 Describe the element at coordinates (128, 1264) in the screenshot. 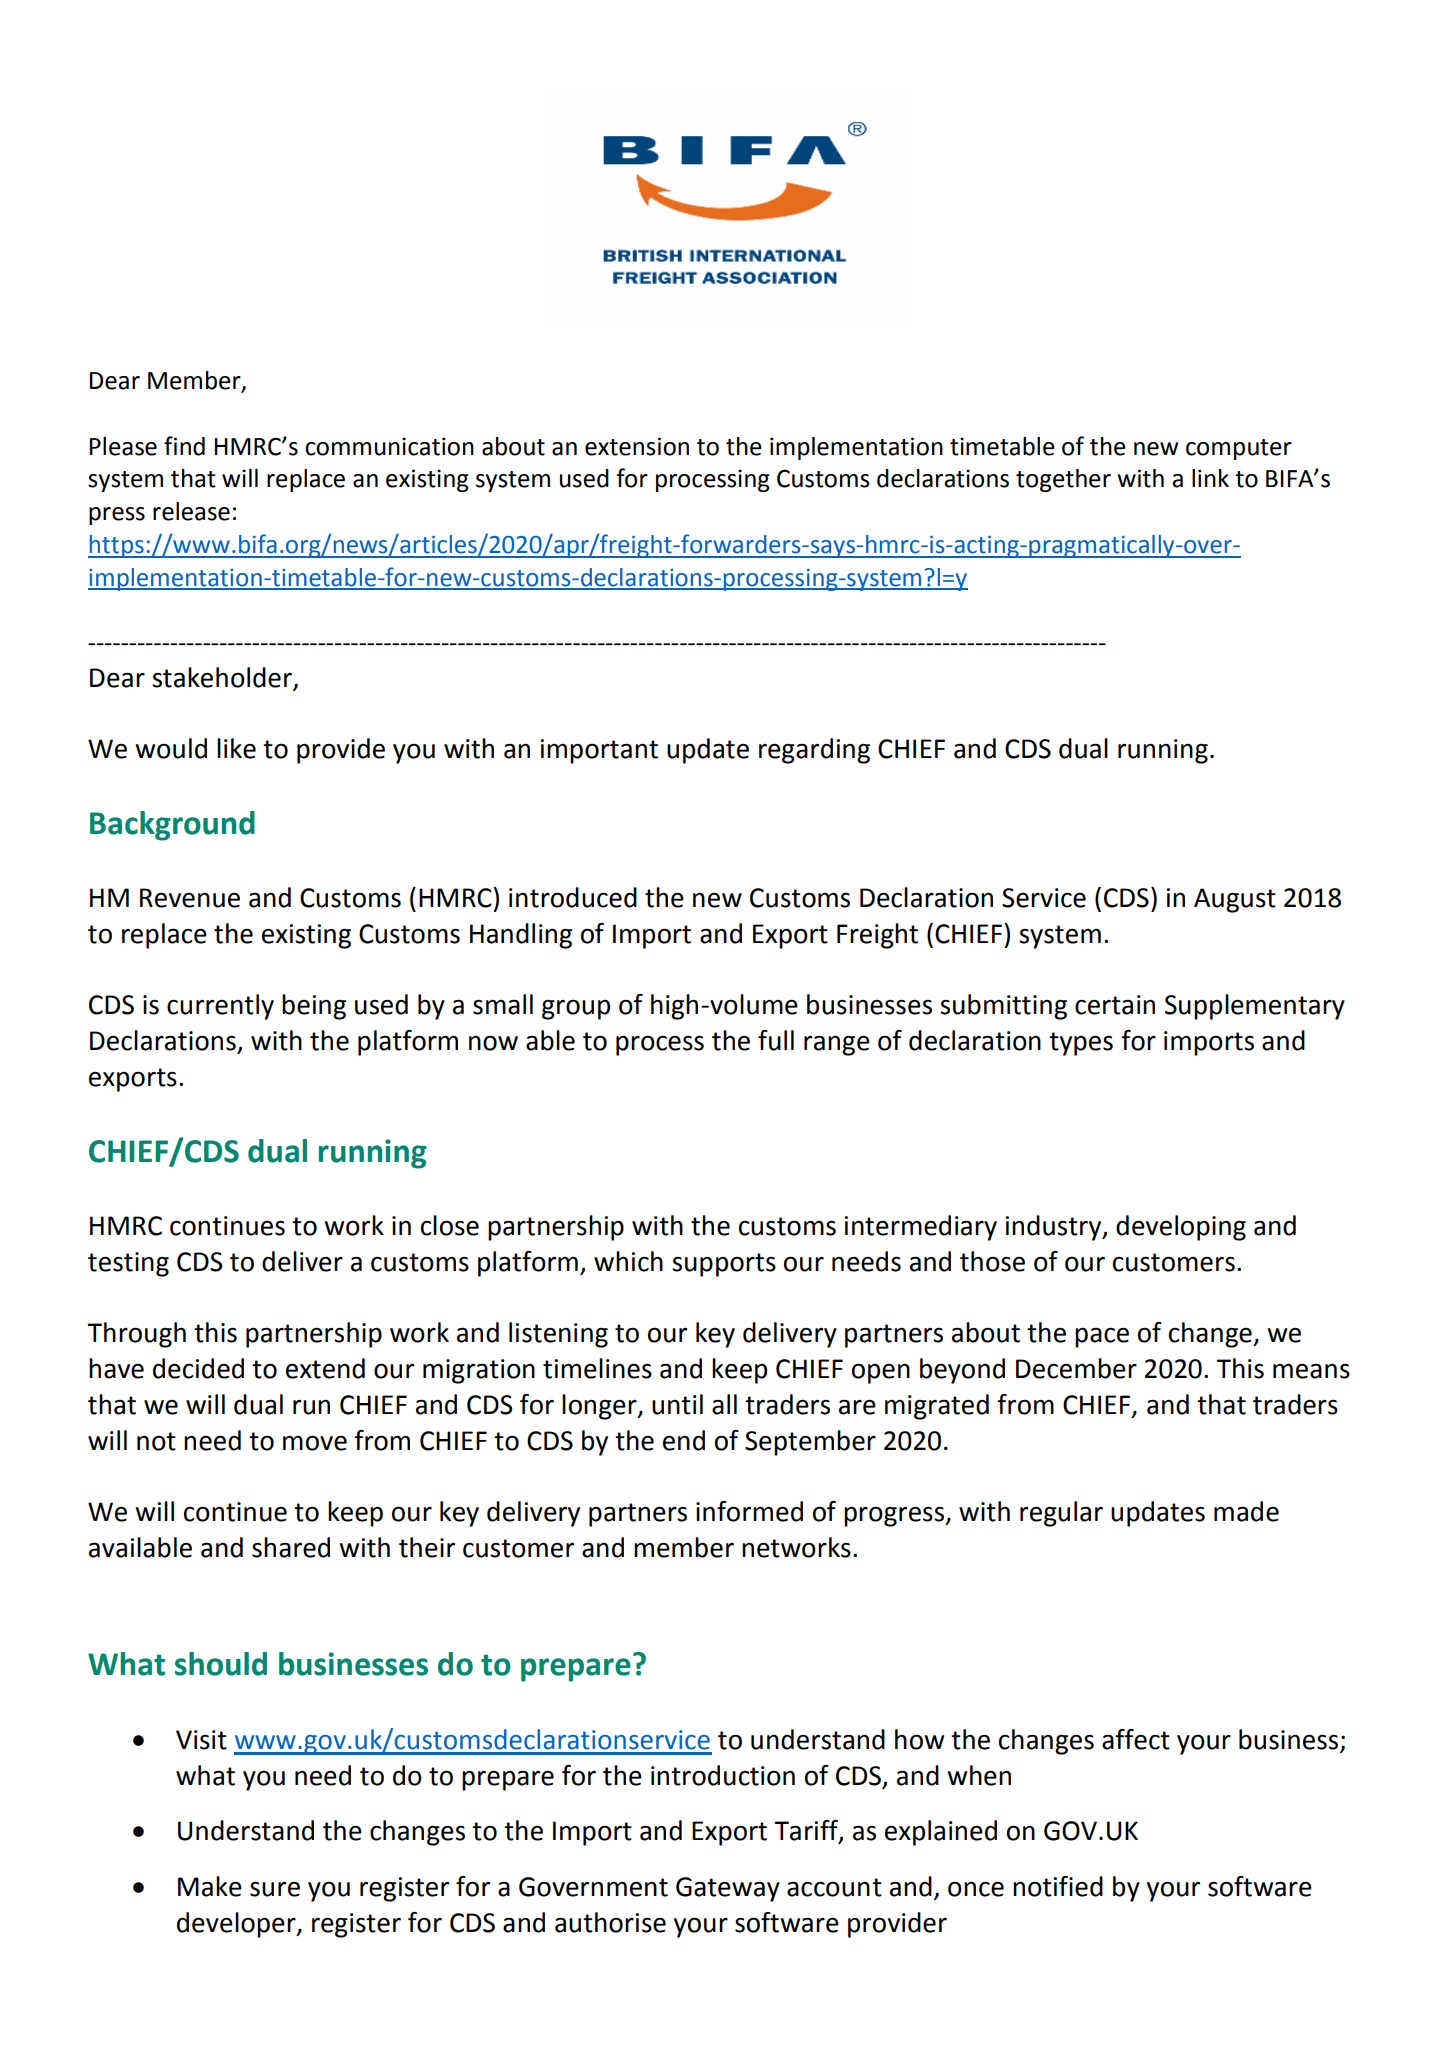

I see `testing` at that location.
